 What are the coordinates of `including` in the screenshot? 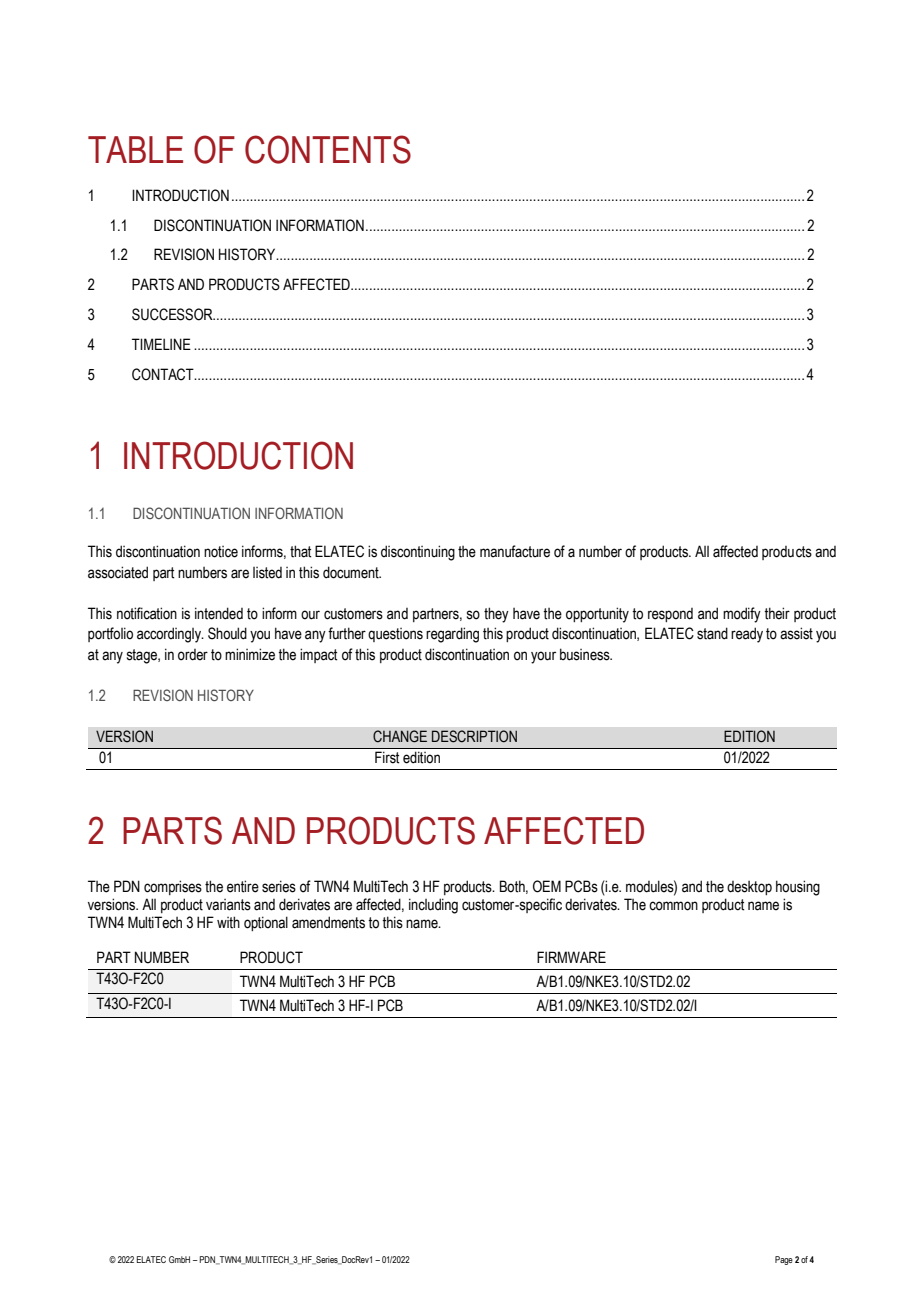 It's located at (433, 906).
